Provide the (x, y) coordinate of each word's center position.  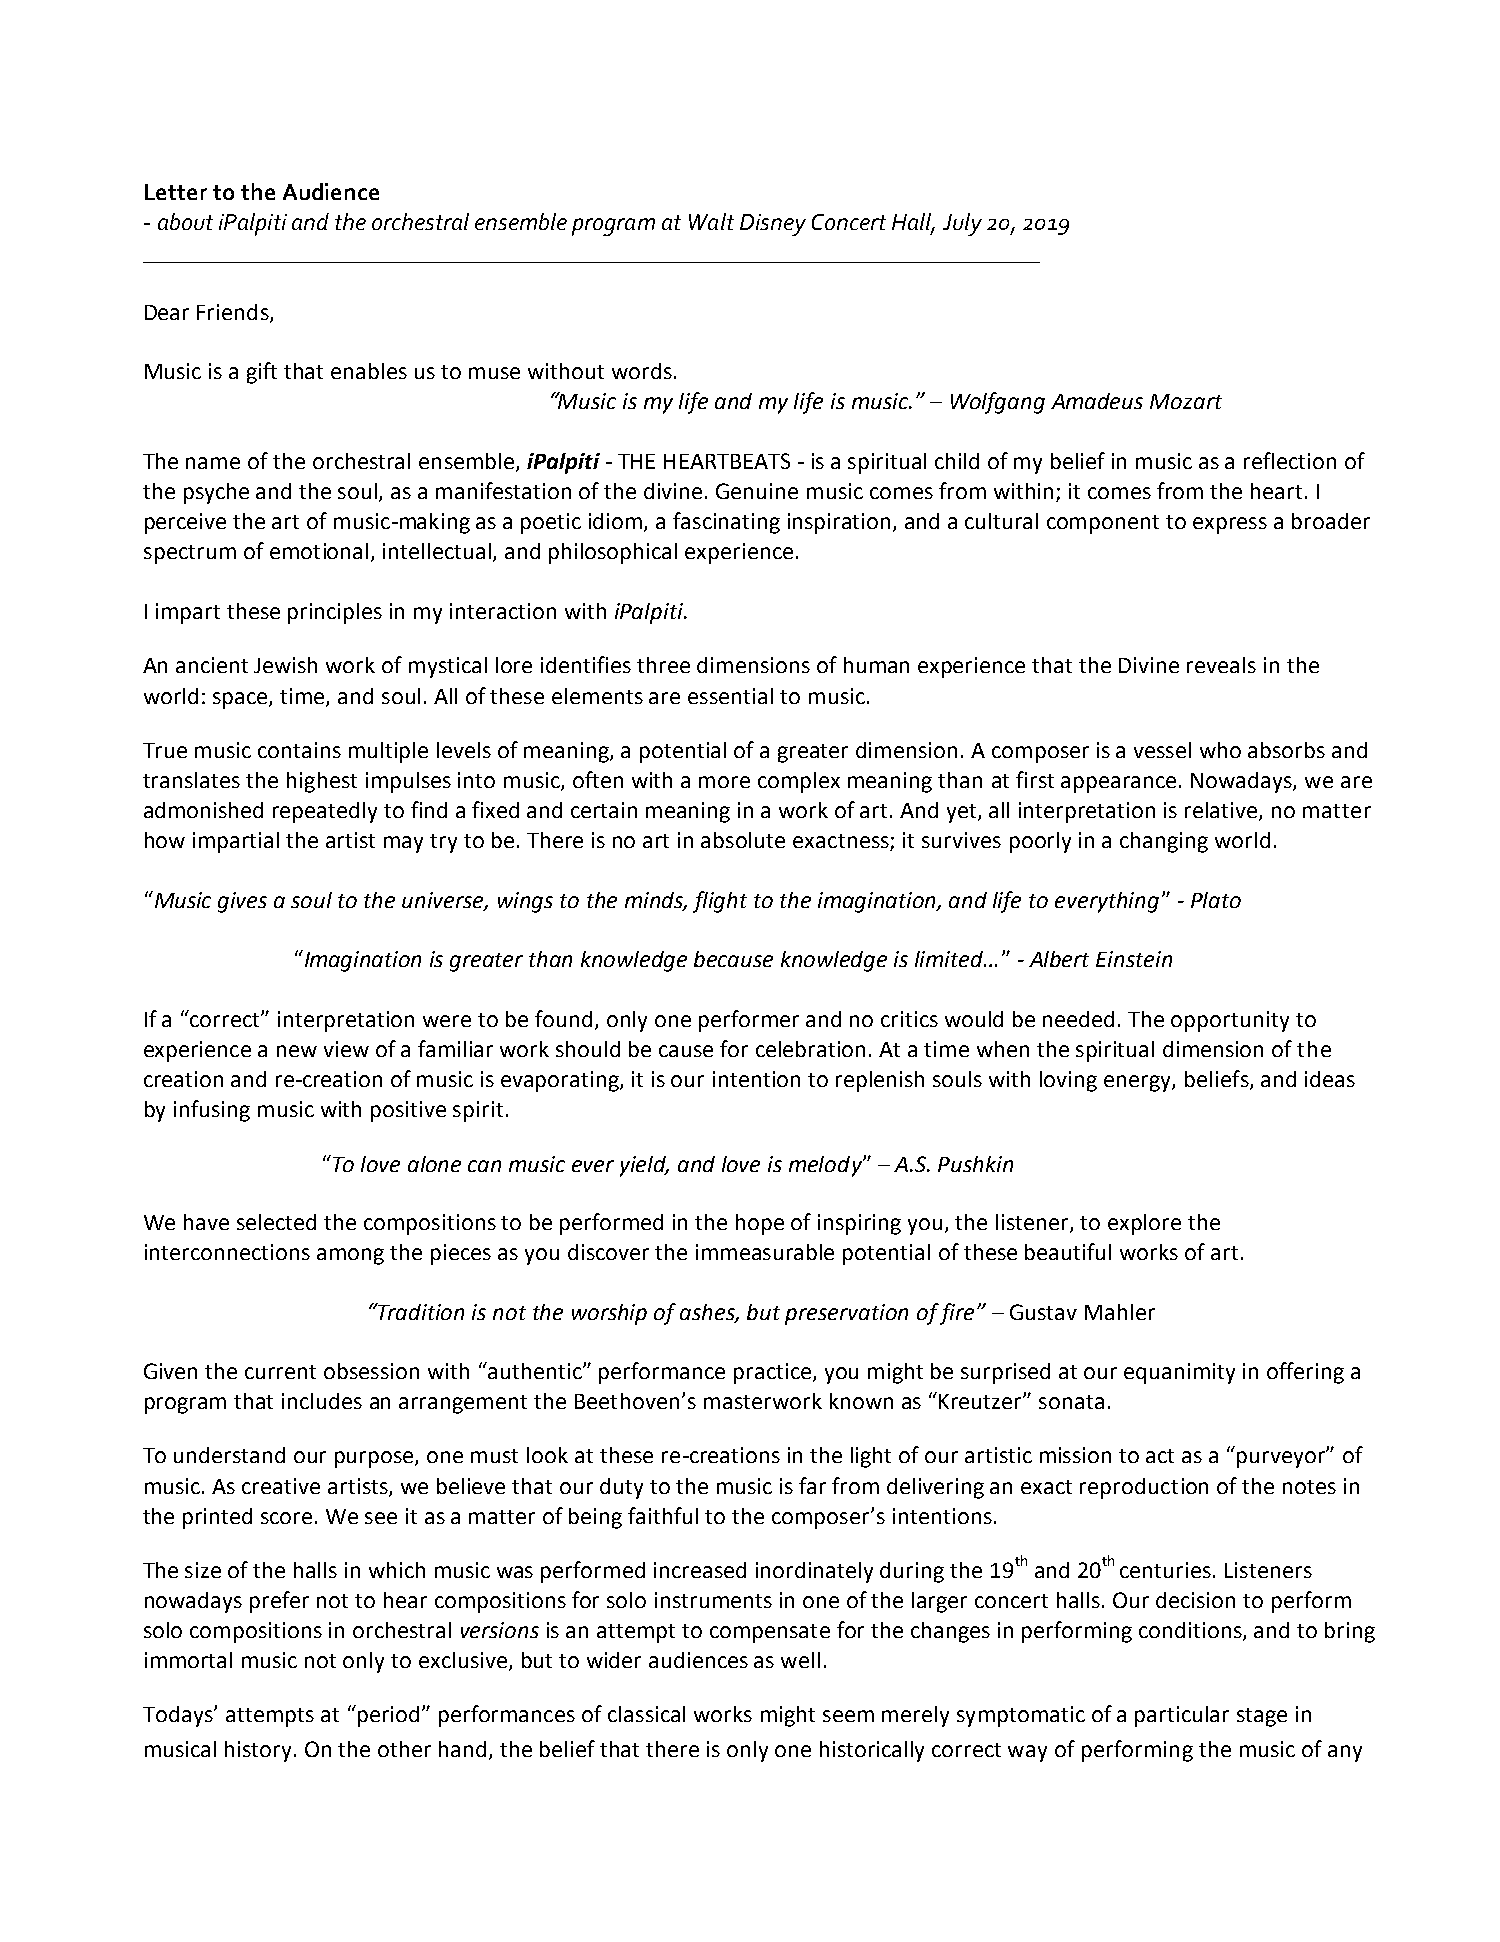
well (800, 1660)
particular (1182, 1716)
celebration (810, 1049)
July (962, 224)
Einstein (1134, 959)
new (297, 1051)
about (185, 221)
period (388, 1716)
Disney (773, 225)
